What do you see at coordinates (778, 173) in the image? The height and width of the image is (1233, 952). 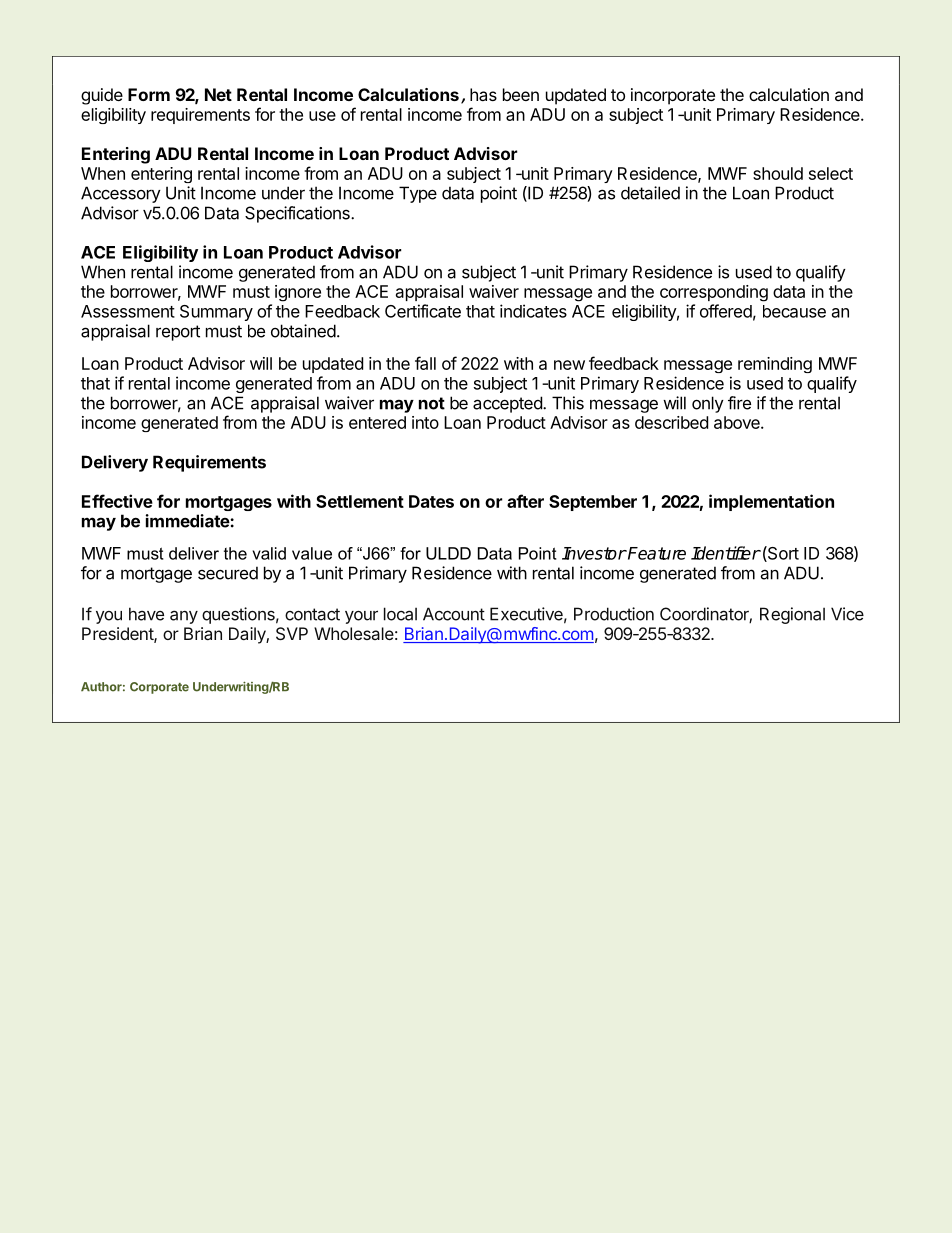 I see `should` at bounding box center [778, 173].
